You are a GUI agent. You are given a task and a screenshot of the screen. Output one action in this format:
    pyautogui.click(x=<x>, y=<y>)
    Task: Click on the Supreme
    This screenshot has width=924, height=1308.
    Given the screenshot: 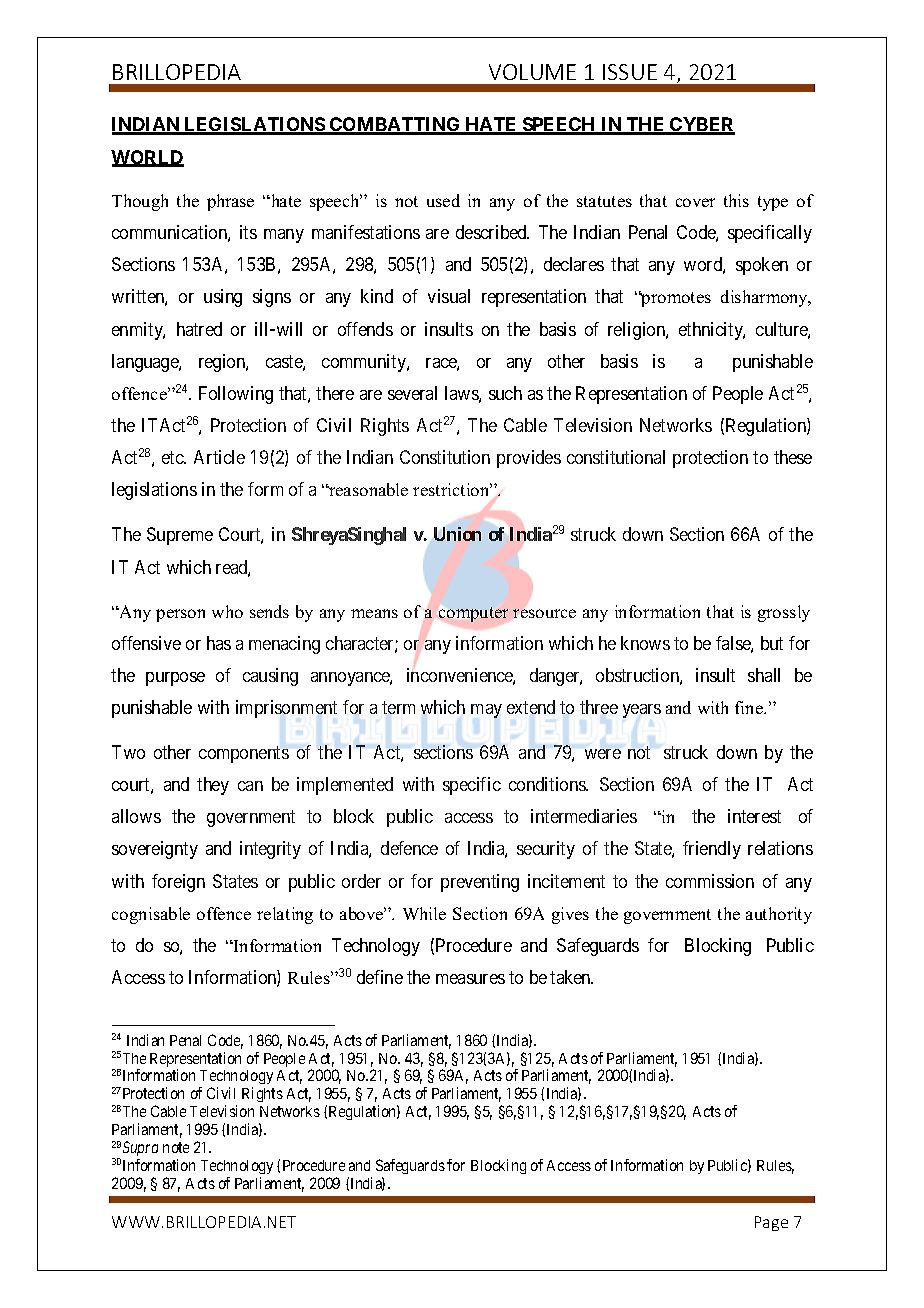 What is the action you would take?
    pyautogui.click(x=180, y=536)
